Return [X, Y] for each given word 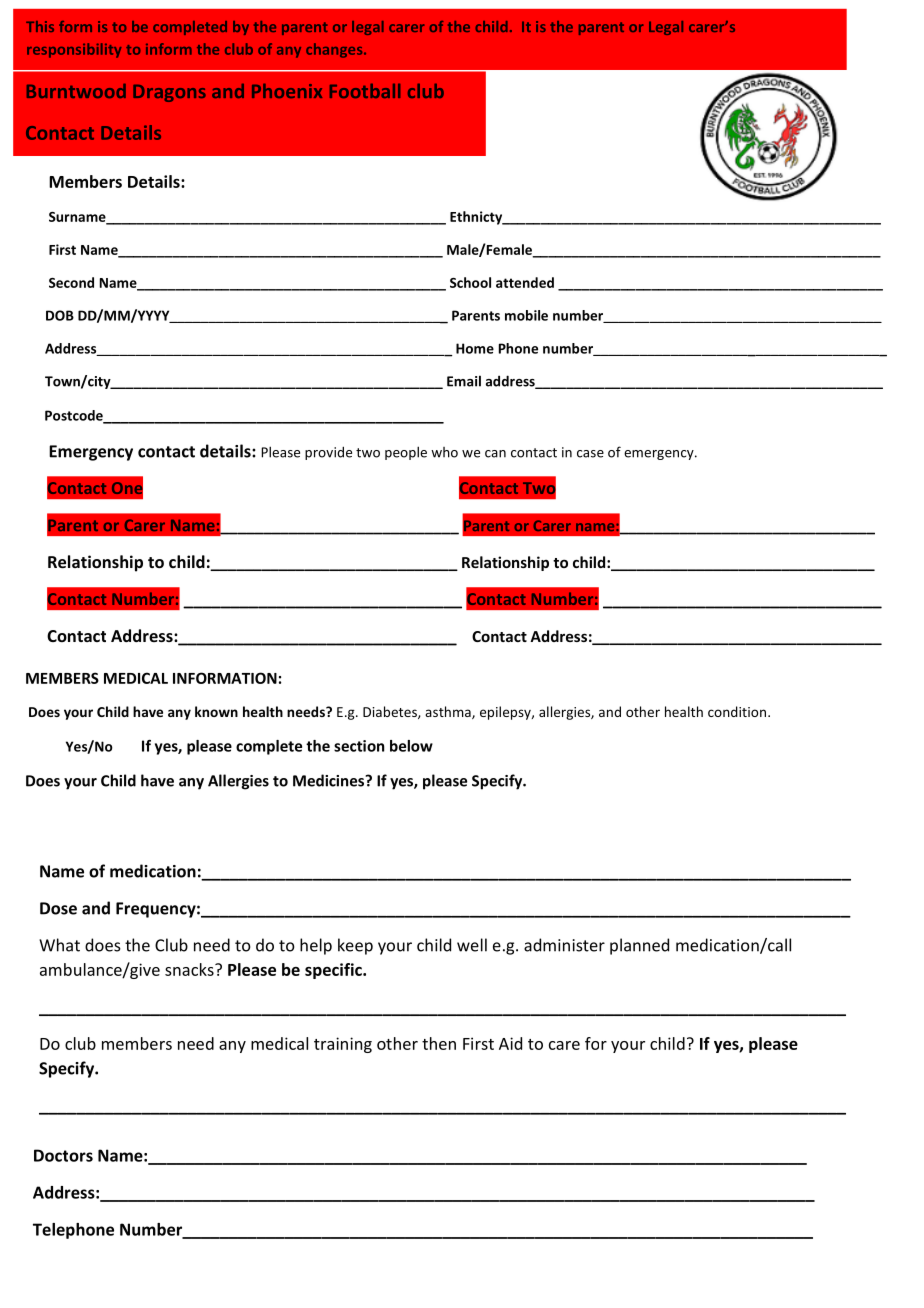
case [590, 454]
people [406, 453]
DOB [60, 315]
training [343, 1045]
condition [737, 711]
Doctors [63, 1155]
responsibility [74, 50]
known [216, 711]
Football [365, 91]
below [411, 746]
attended [525, 282]
